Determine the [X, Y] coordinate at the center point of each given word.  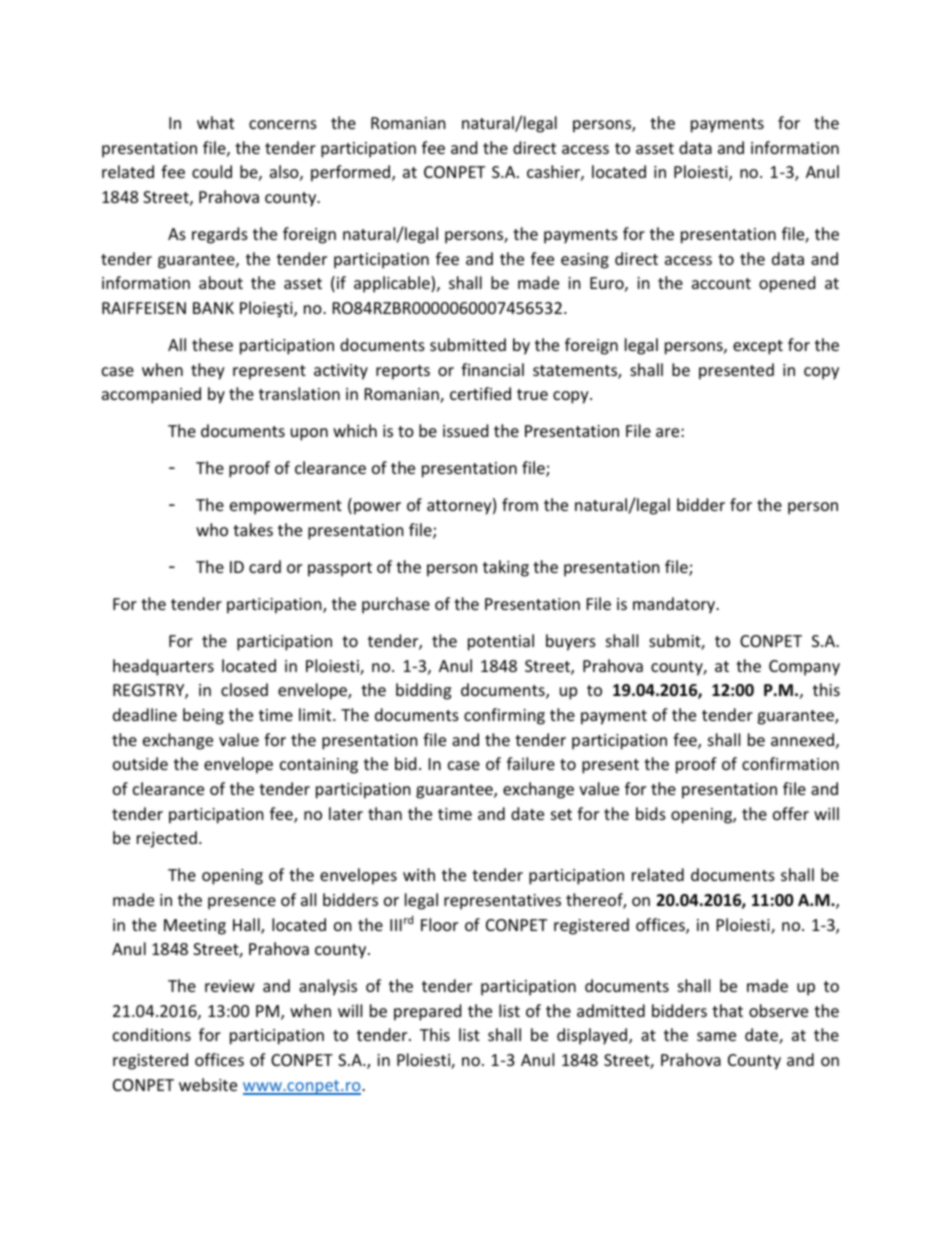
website [208, 1084]
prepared [427, 1012]
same [716, 1036]
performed [352, 173]
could [212, 171]
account [721, 283]
